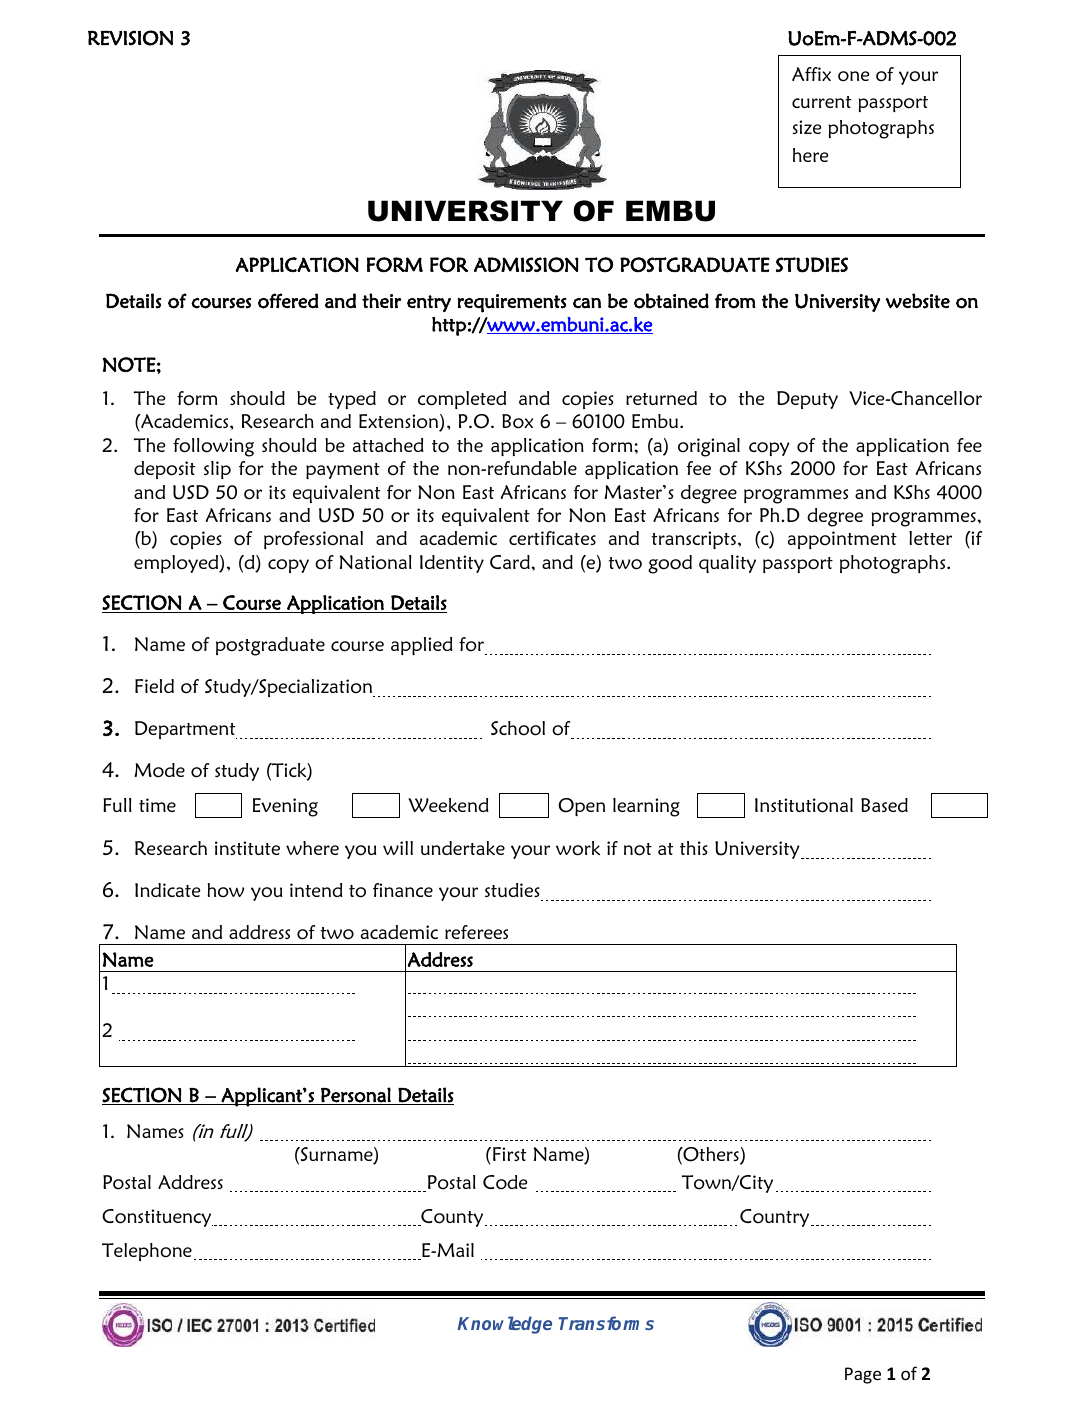  Describe the element at coordinates (186, 730) in the document. I see `Department` at that location.
